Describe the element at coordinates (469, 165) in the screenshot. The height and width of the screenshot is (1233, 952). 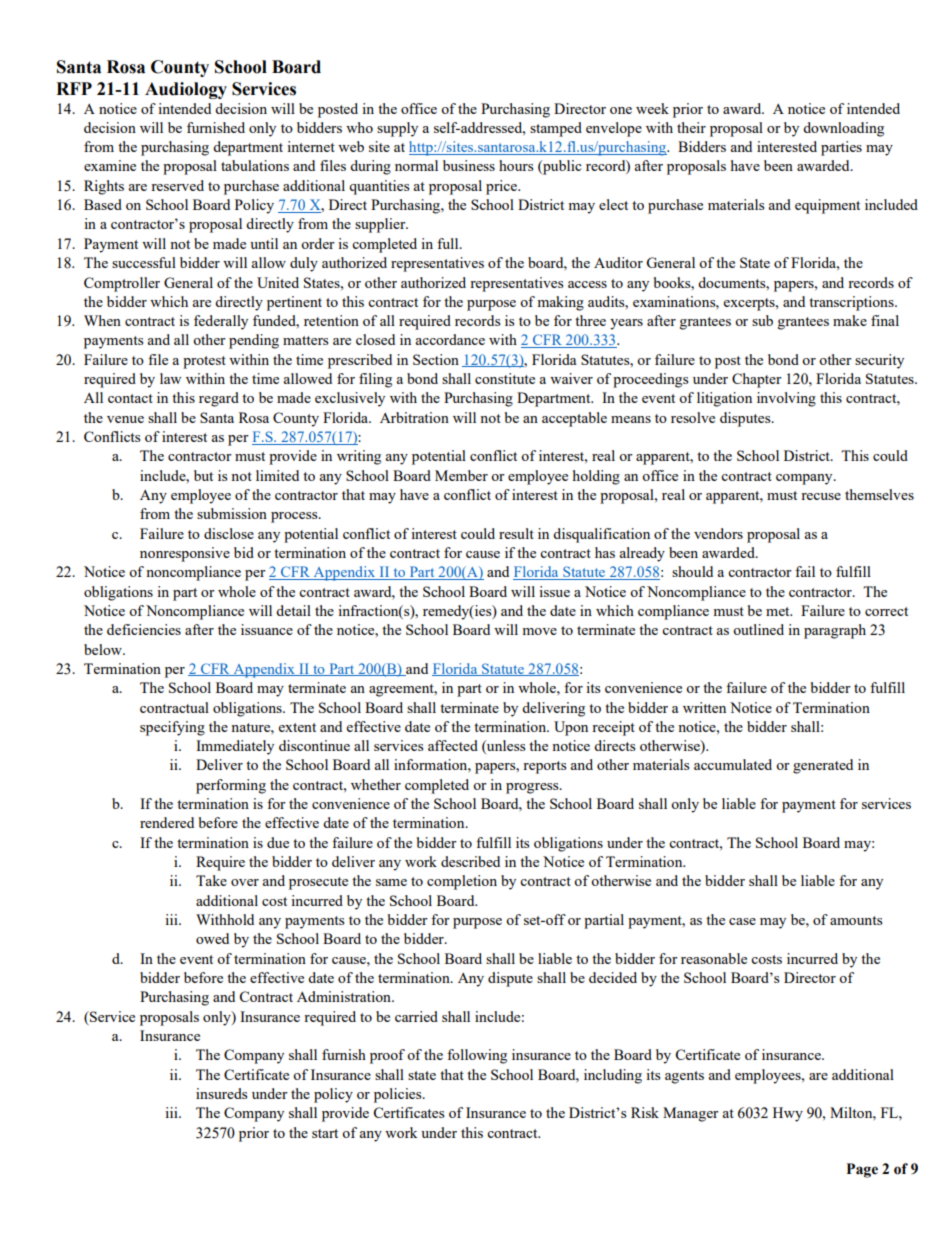
I see `business` at that location.
